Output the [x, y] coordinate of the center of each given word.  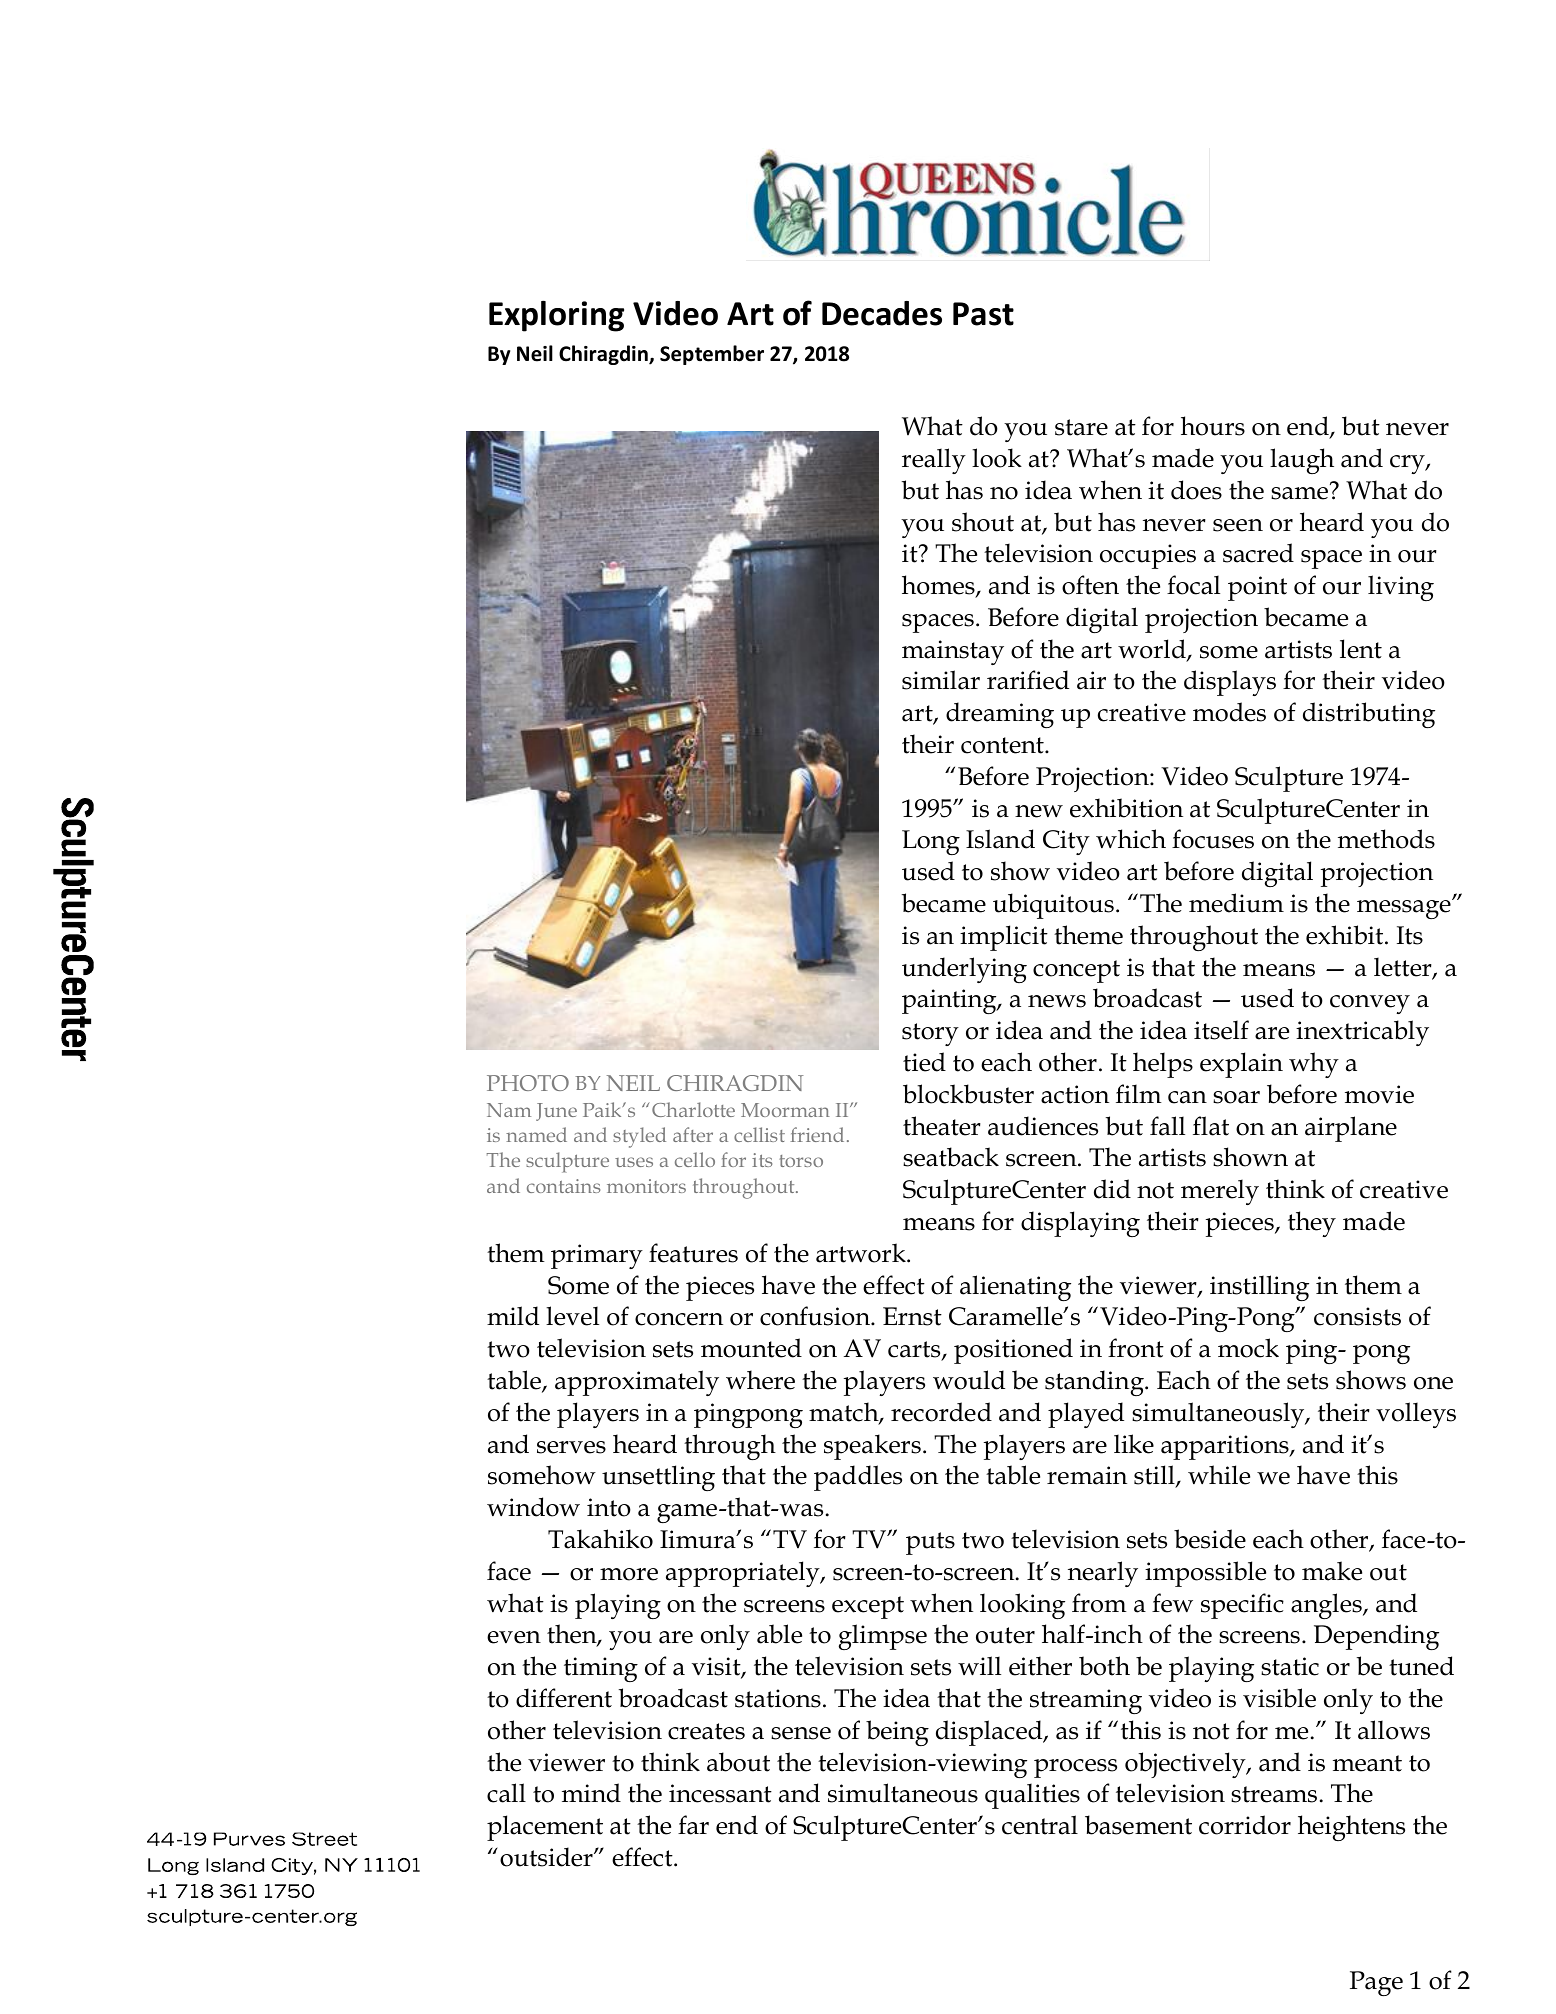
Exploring [556, 316]
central [1040, 1825]
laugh [1302, 461]
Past [983, 314]
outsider [547, 1857]
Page [1376, 1983]
